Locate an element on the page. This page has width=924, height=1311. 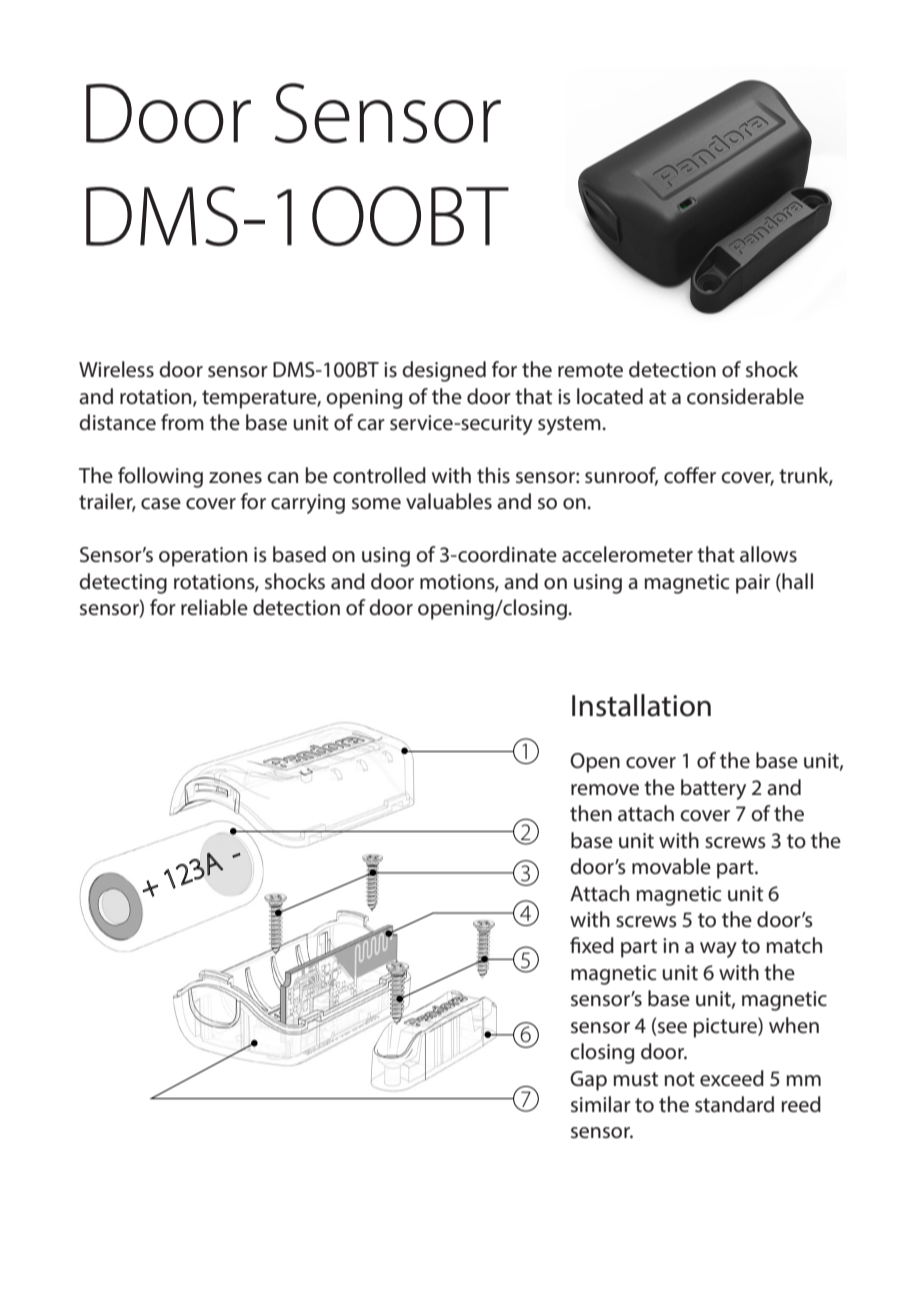
Installation is located at coordinates (641, 705).
